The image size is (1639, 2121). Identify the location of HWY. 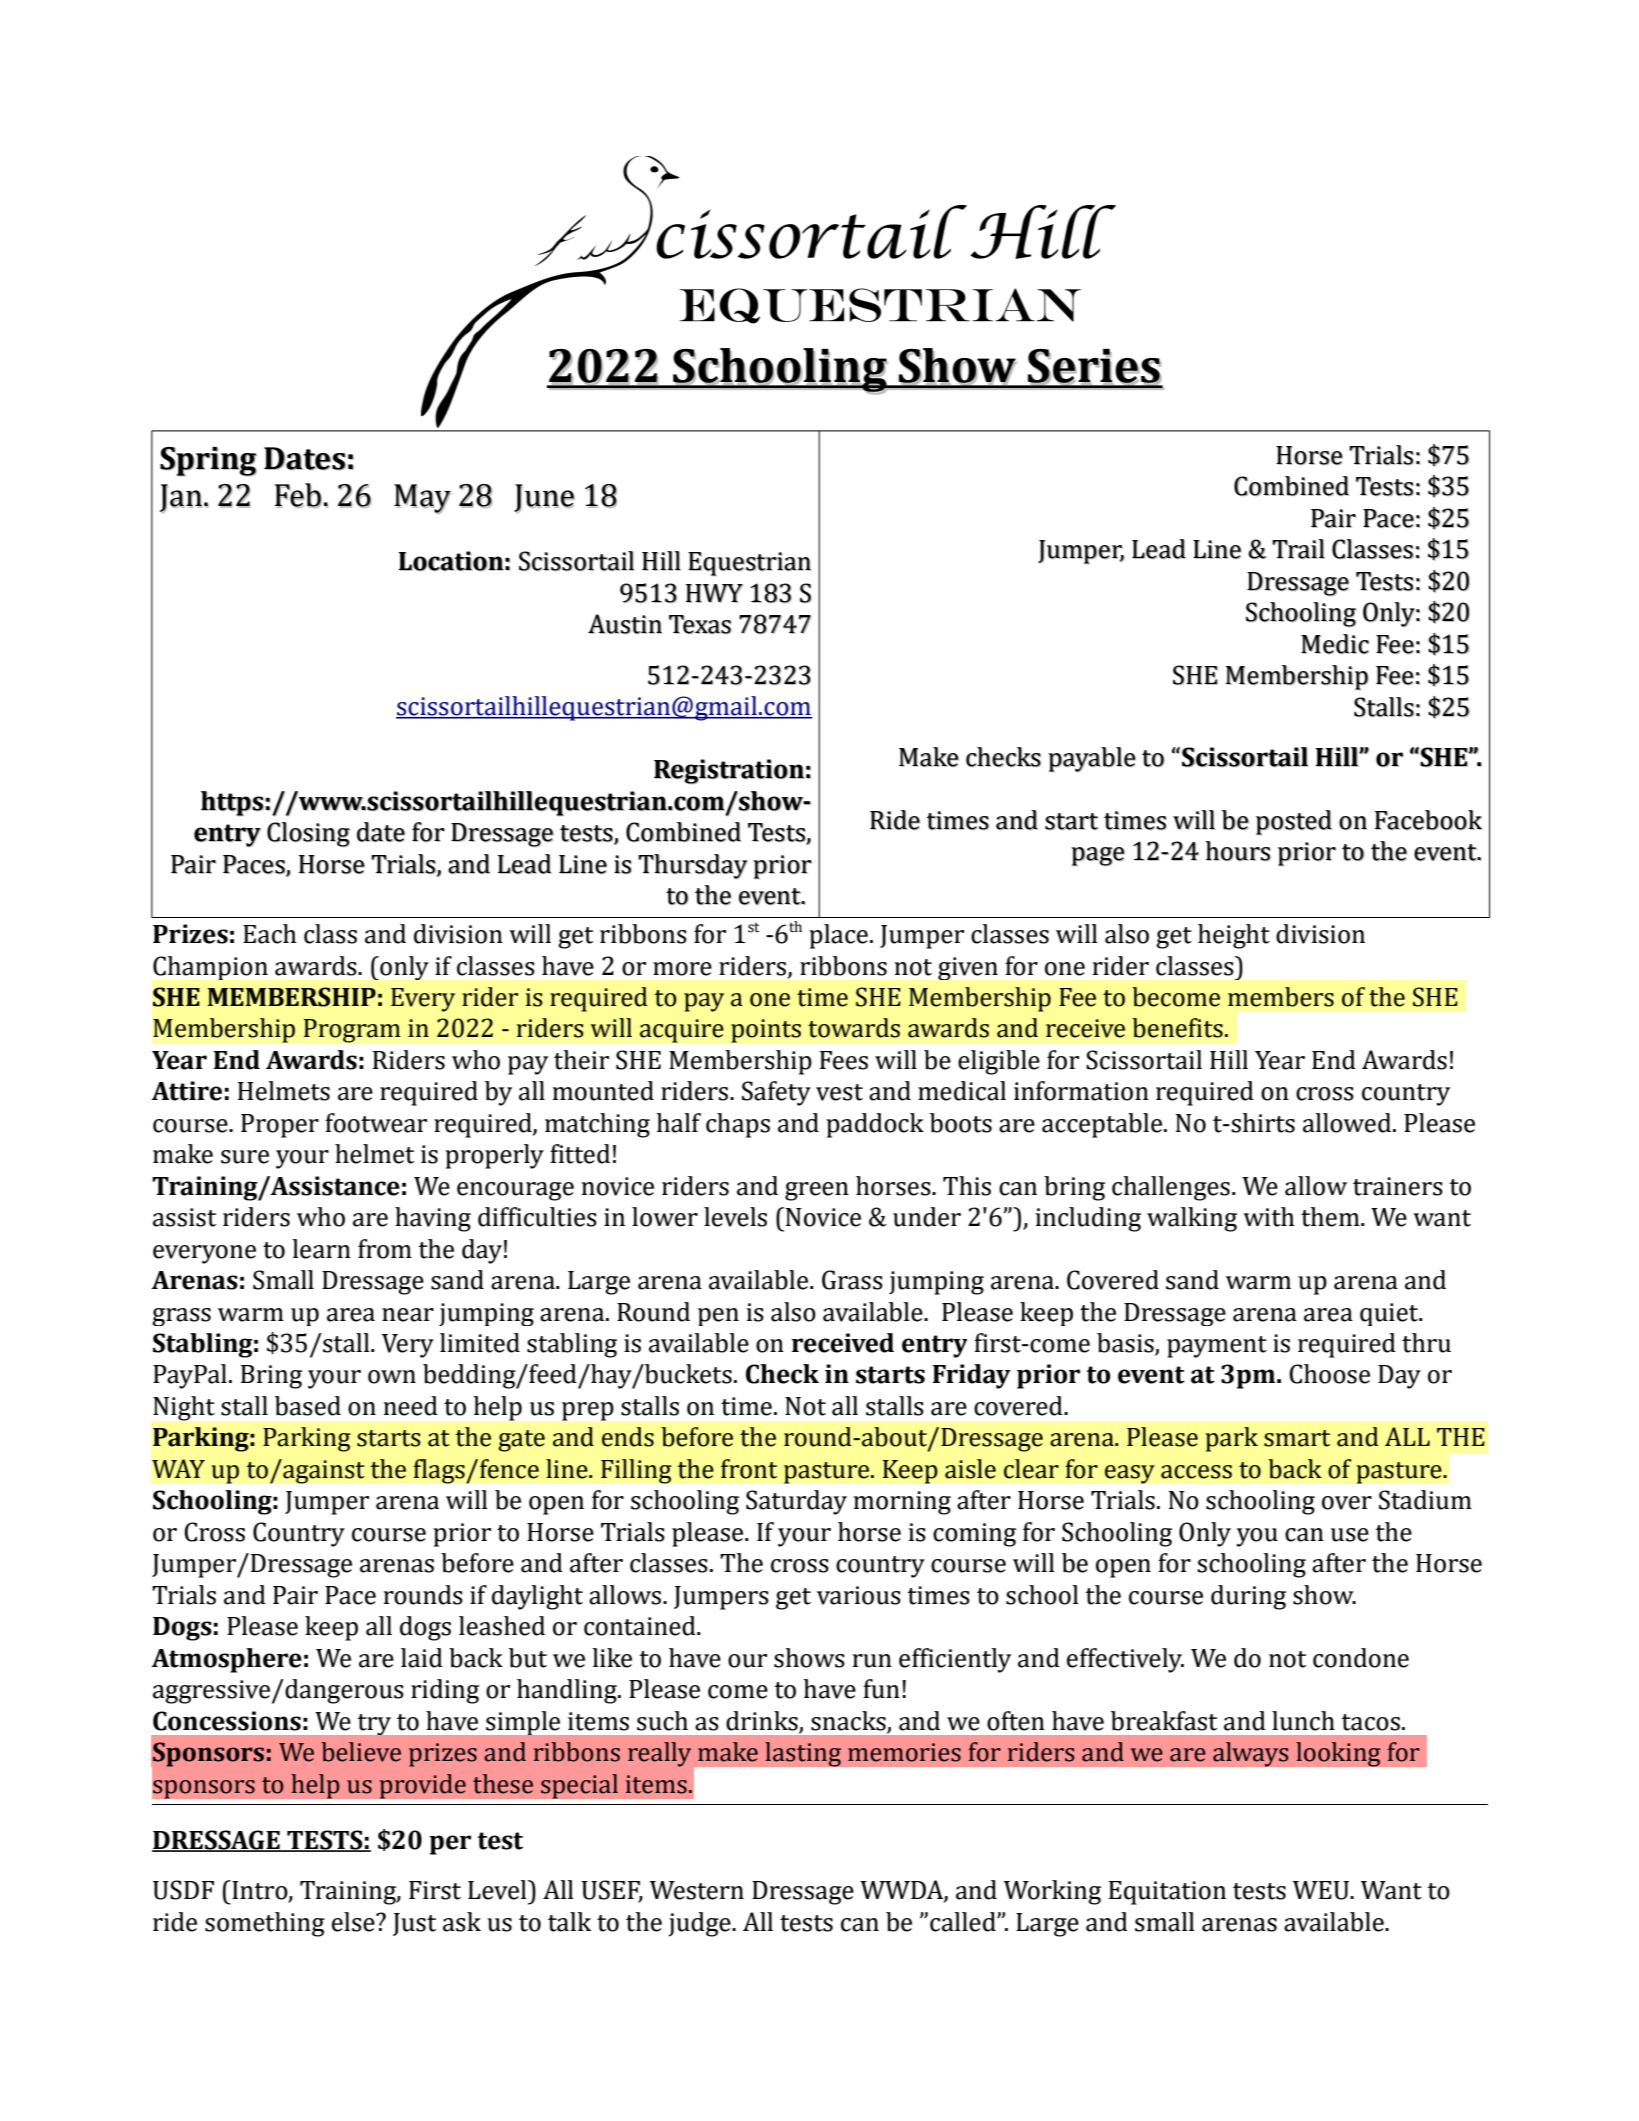
(714, 593).
